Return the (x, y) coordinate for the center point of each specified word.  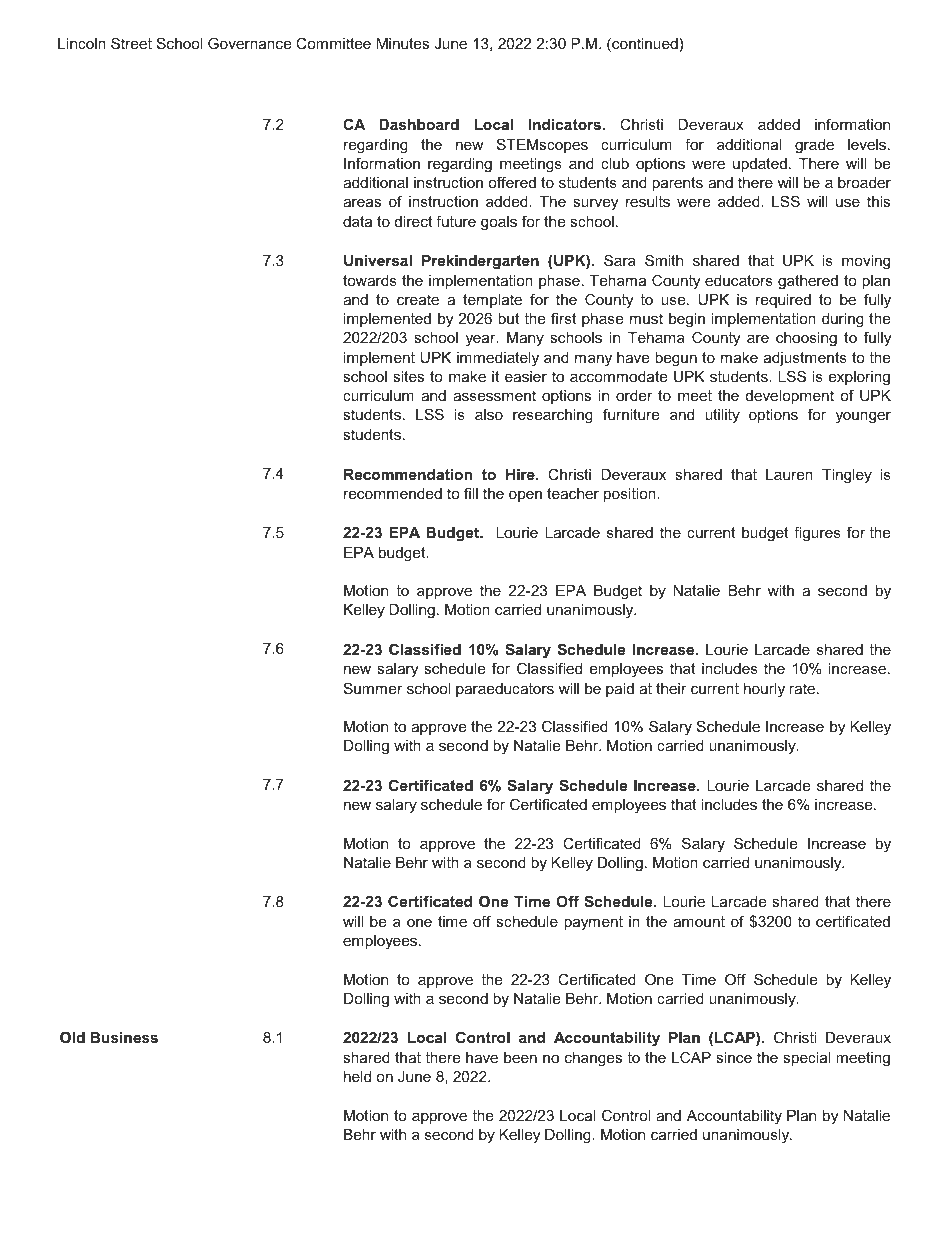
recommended (393, 493)
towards (370, 280)
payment (593, 923)
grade (814, 146)
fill (471, 493)
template (492, 301)
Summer (373, 688)
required (783, 301)
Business (124, 1037)
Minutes (403, 43)
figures (817, 534)
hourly (764, 690)
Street (131, 43)
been (520, 1057)
